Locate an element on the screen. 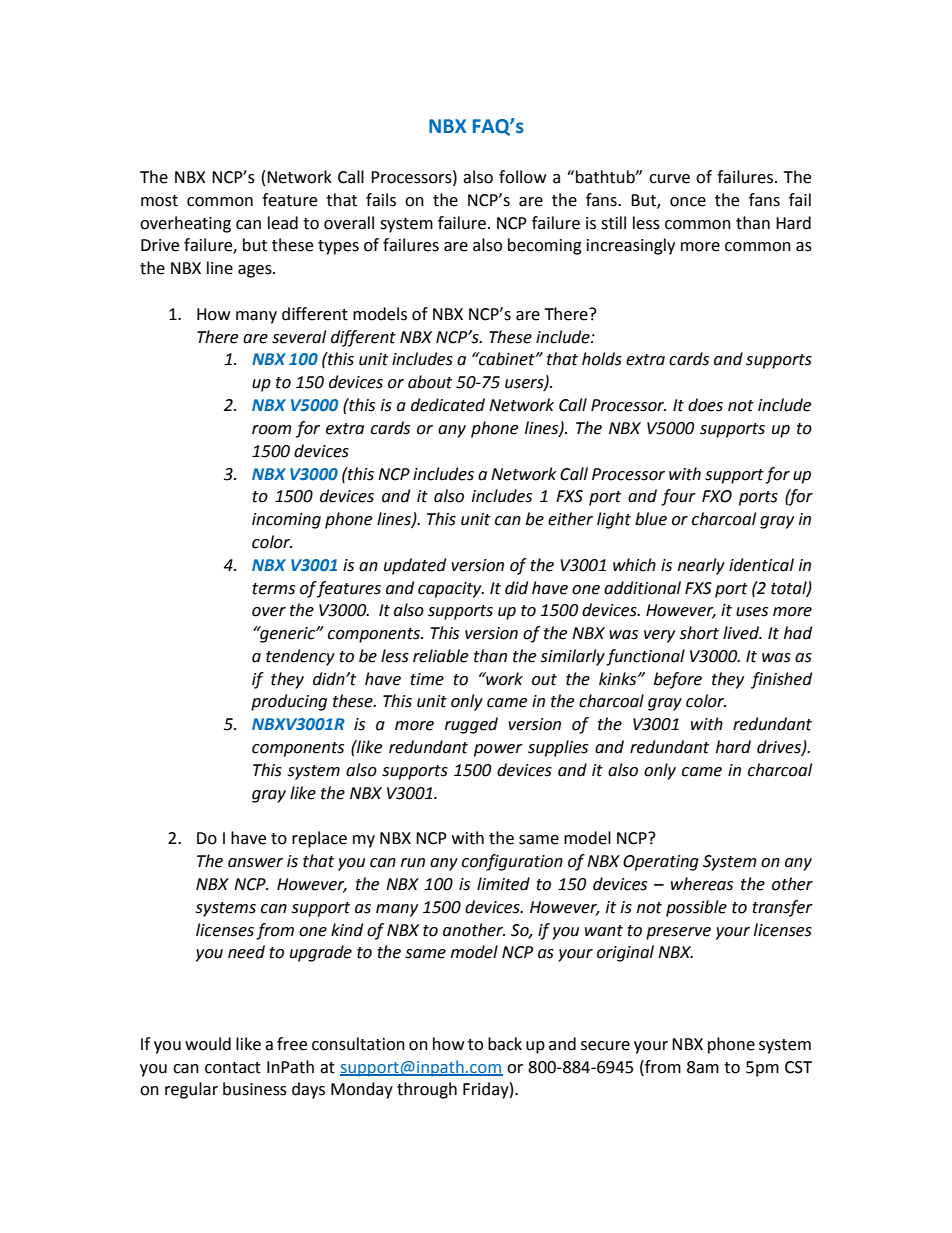 Image resolution: width=952 pixels, height=1233 pixels. lead is located at coordinates (283, 223).
